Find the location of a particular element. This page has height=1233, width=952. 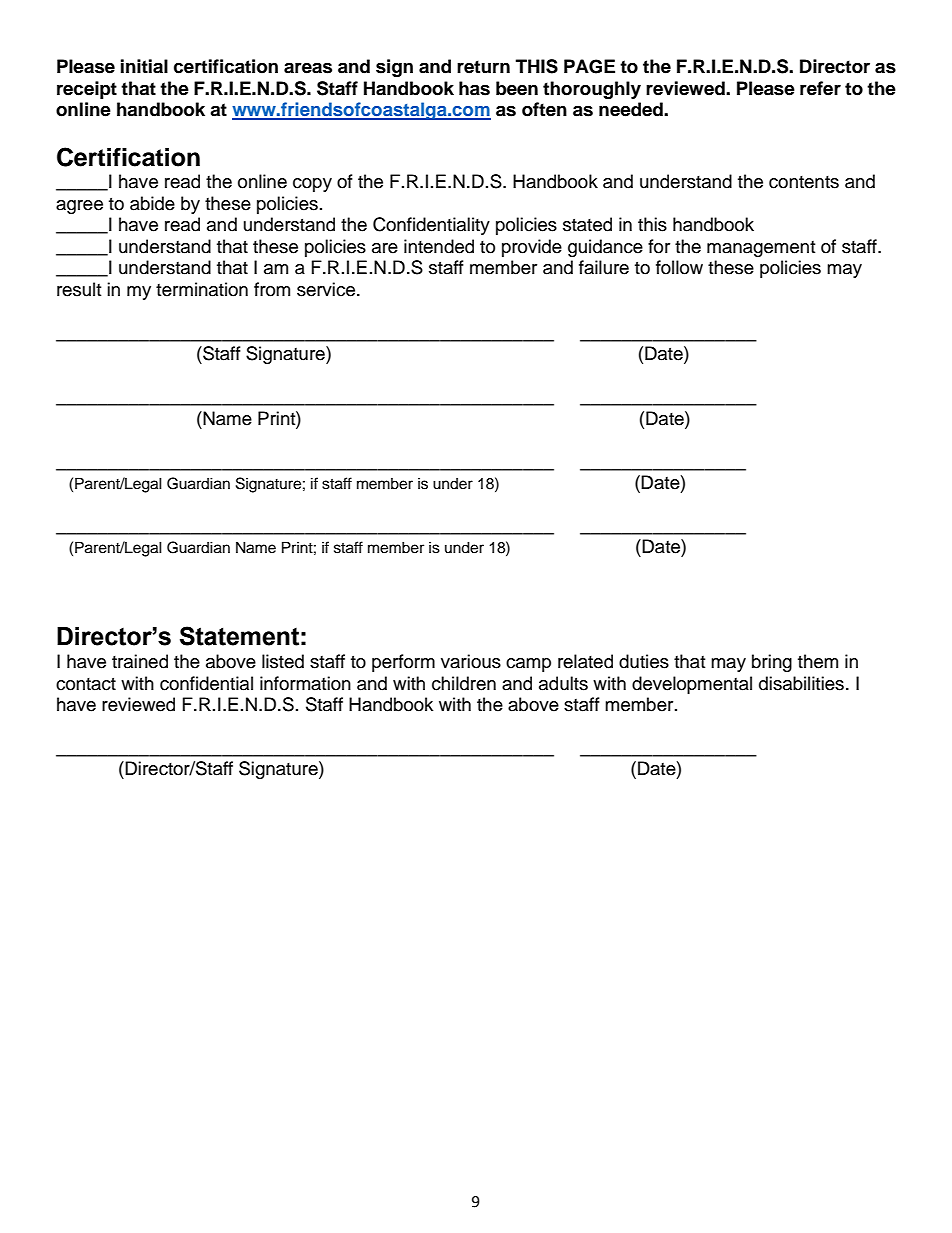

trained is located at coordinates (140, 661).
